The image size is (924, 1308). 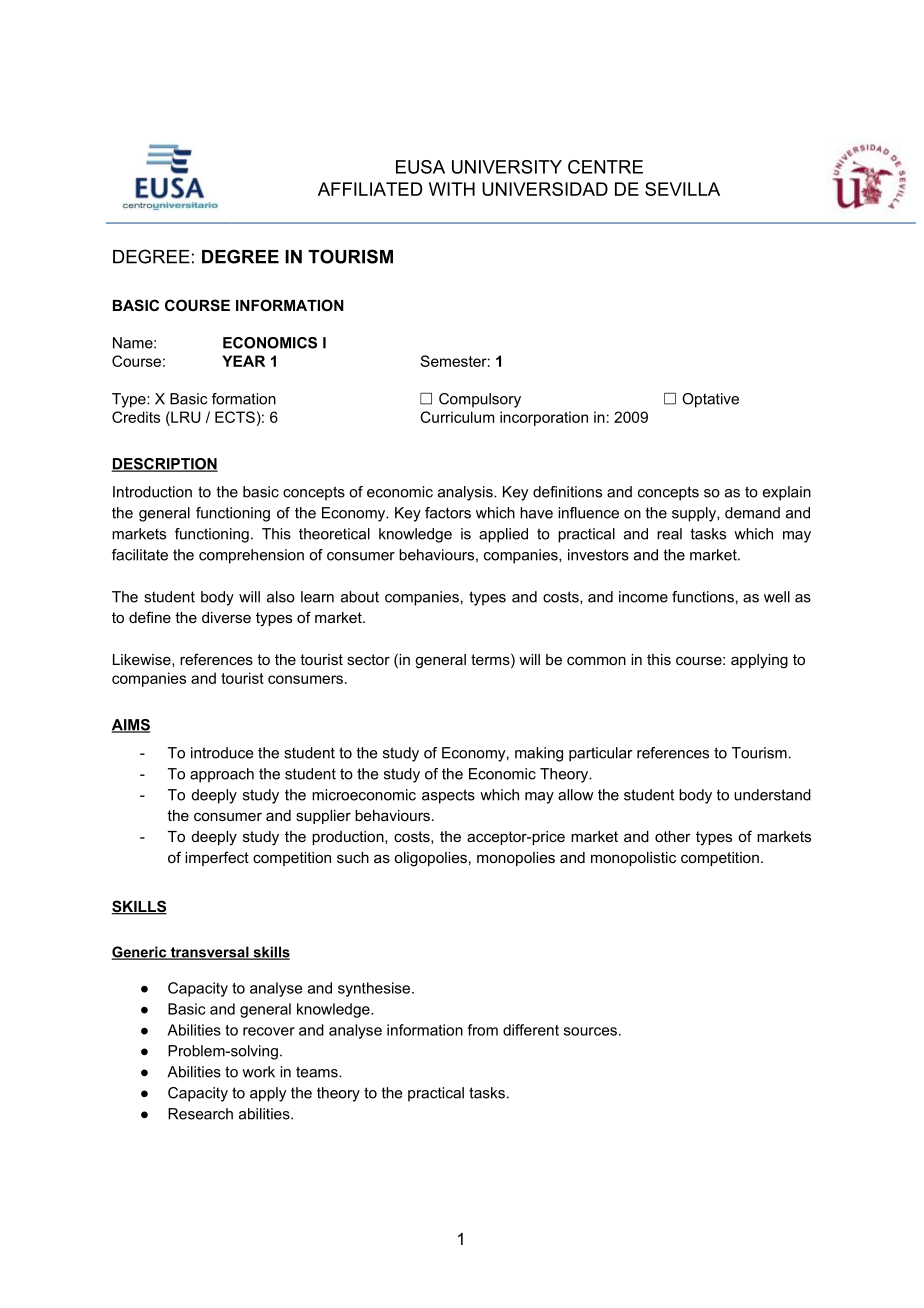 I want to click on functions, so click(x=703, y=597).
